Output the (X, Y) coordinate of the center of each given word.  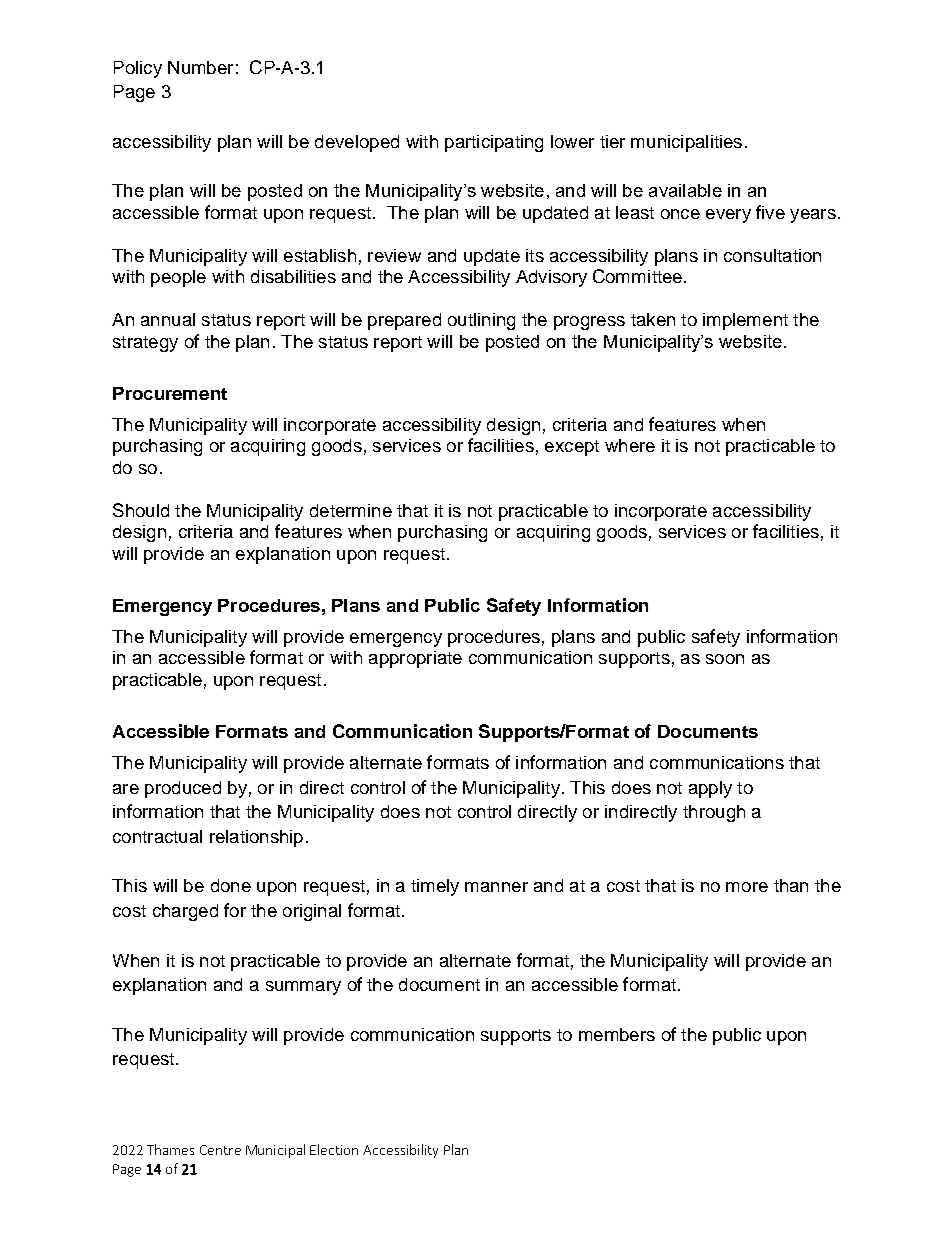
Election (334, 1149)
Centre (220, 1150)
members (617, 1034)
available (685, 190)
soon (725, 659)
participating (494, 143)
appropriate (415, 659)
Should (141, 510)
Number (200, 67)
